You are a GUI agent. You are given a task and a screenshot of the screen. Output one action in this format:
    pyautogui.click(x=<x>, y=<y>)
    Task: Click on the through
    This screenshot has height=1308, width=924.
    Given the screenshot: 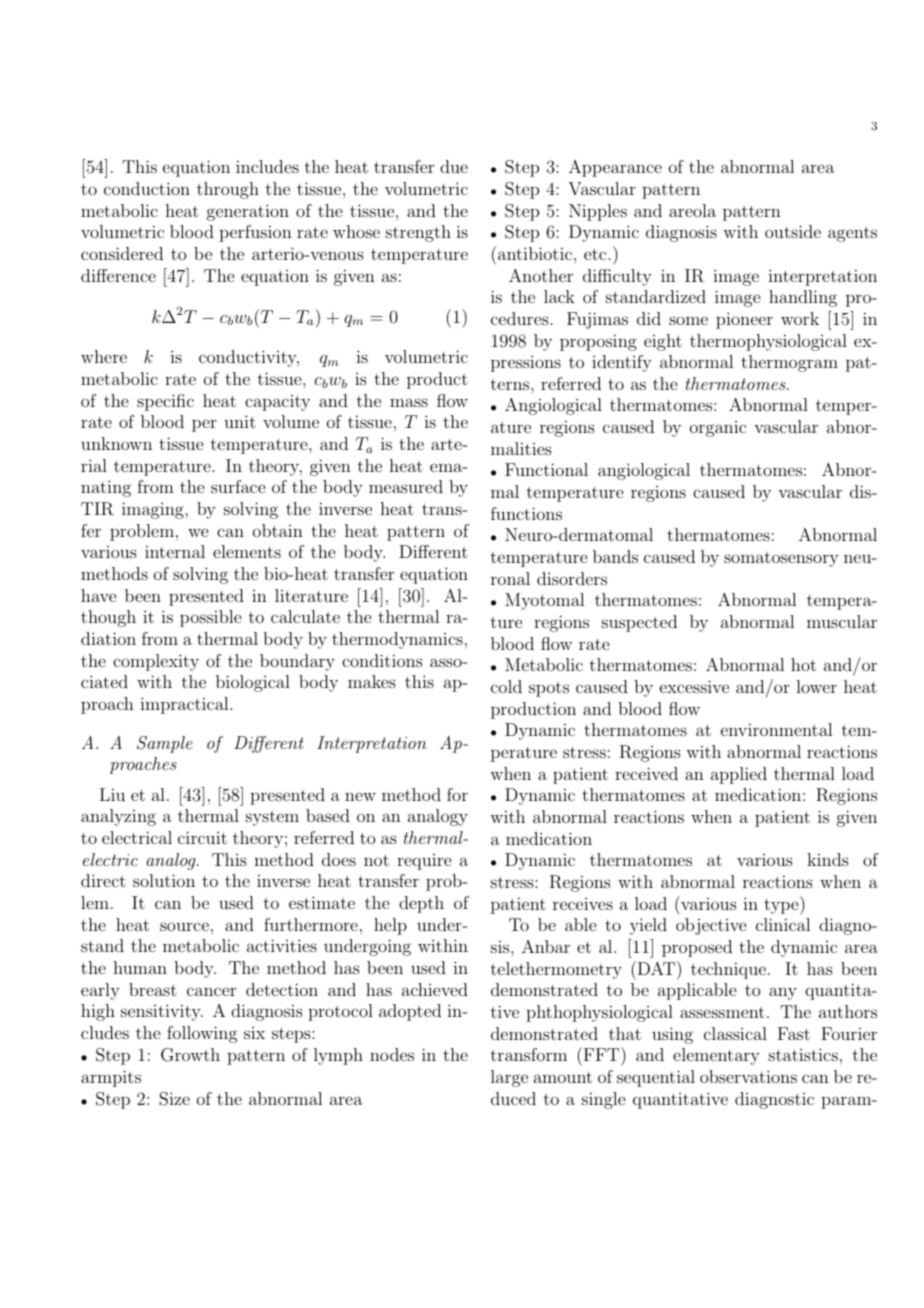 What is the action you would take?
    pyautogui.click(x=228, y=190)
